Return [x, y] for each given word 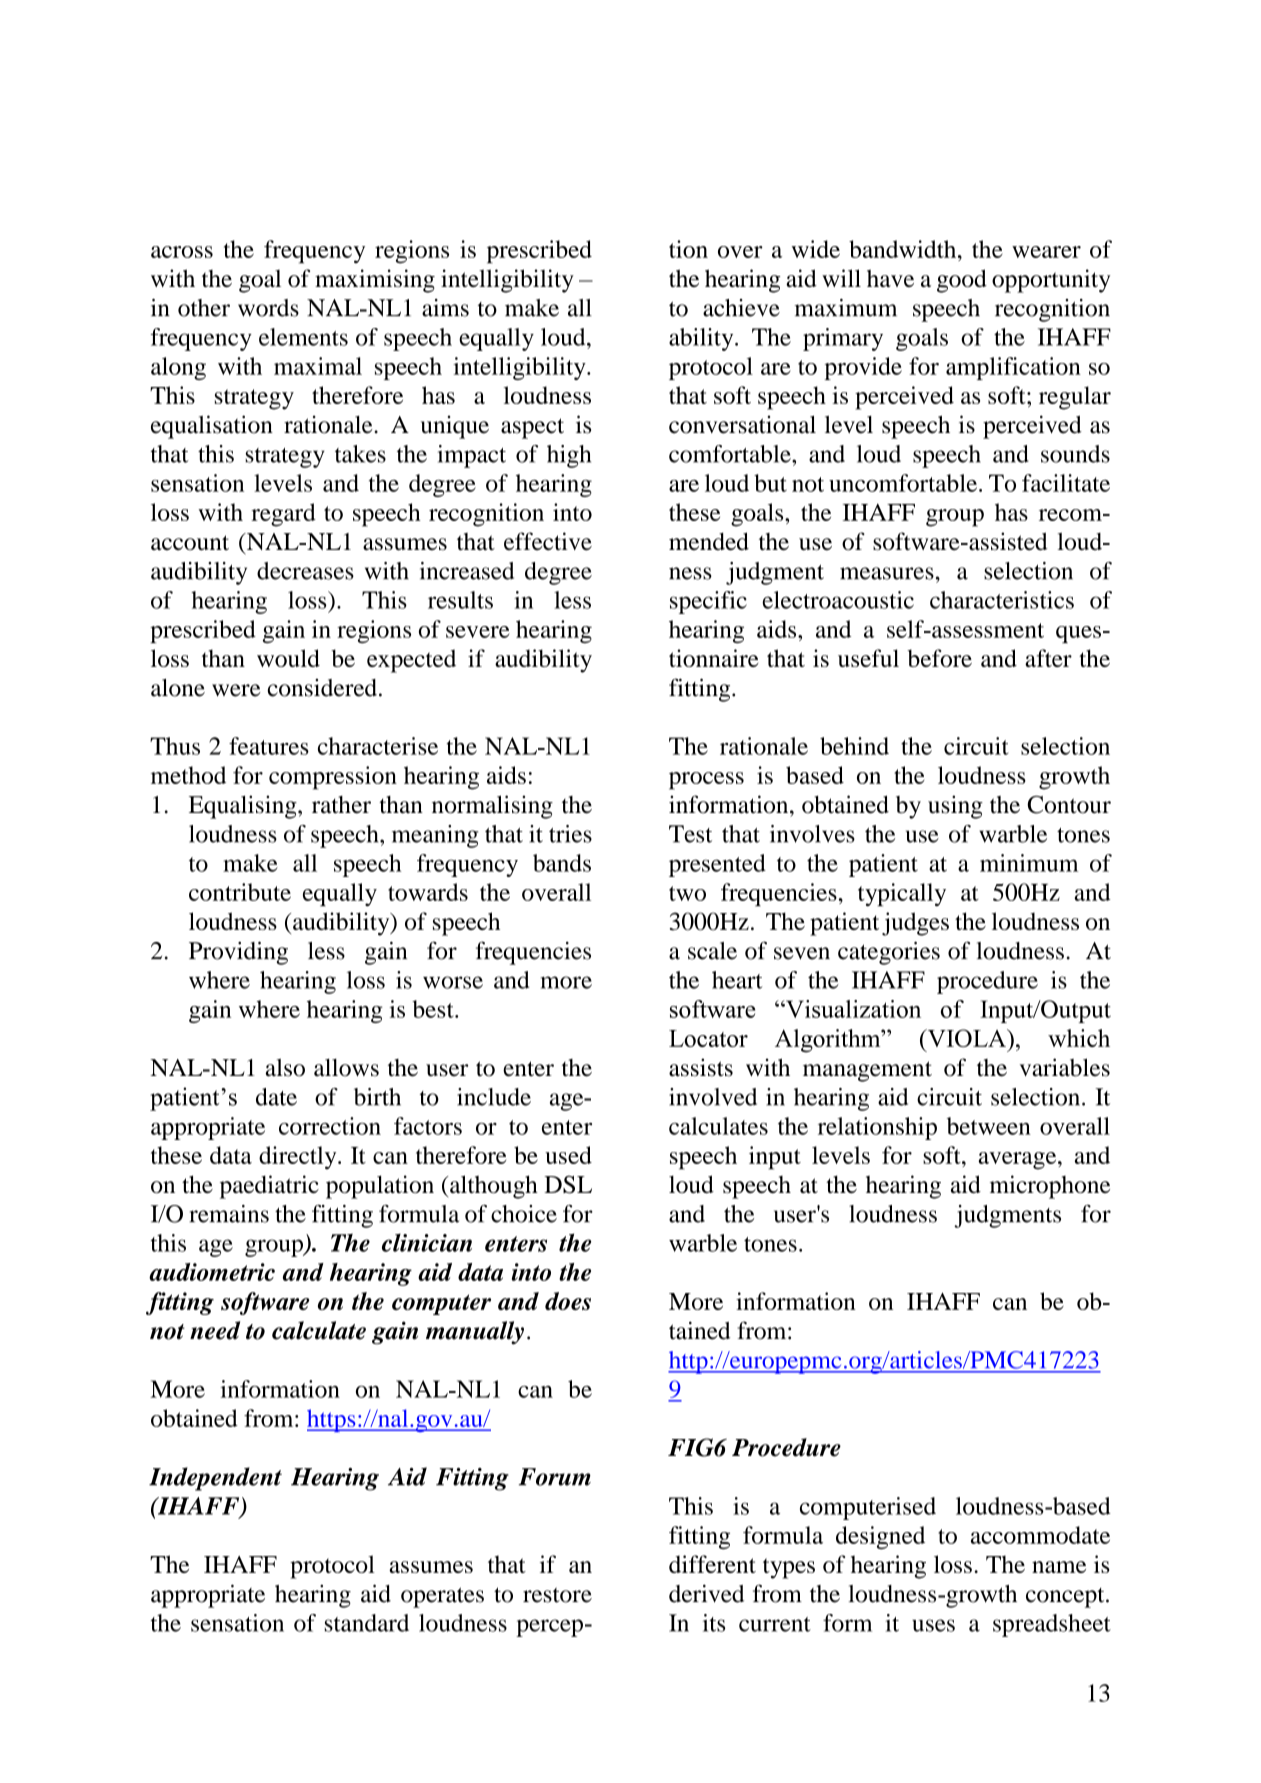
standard [367, 1623]
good [962, 281]
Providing [238, 953]
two [687, 893]
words [268, 308]
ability [702, 339]
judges [915, 924]
